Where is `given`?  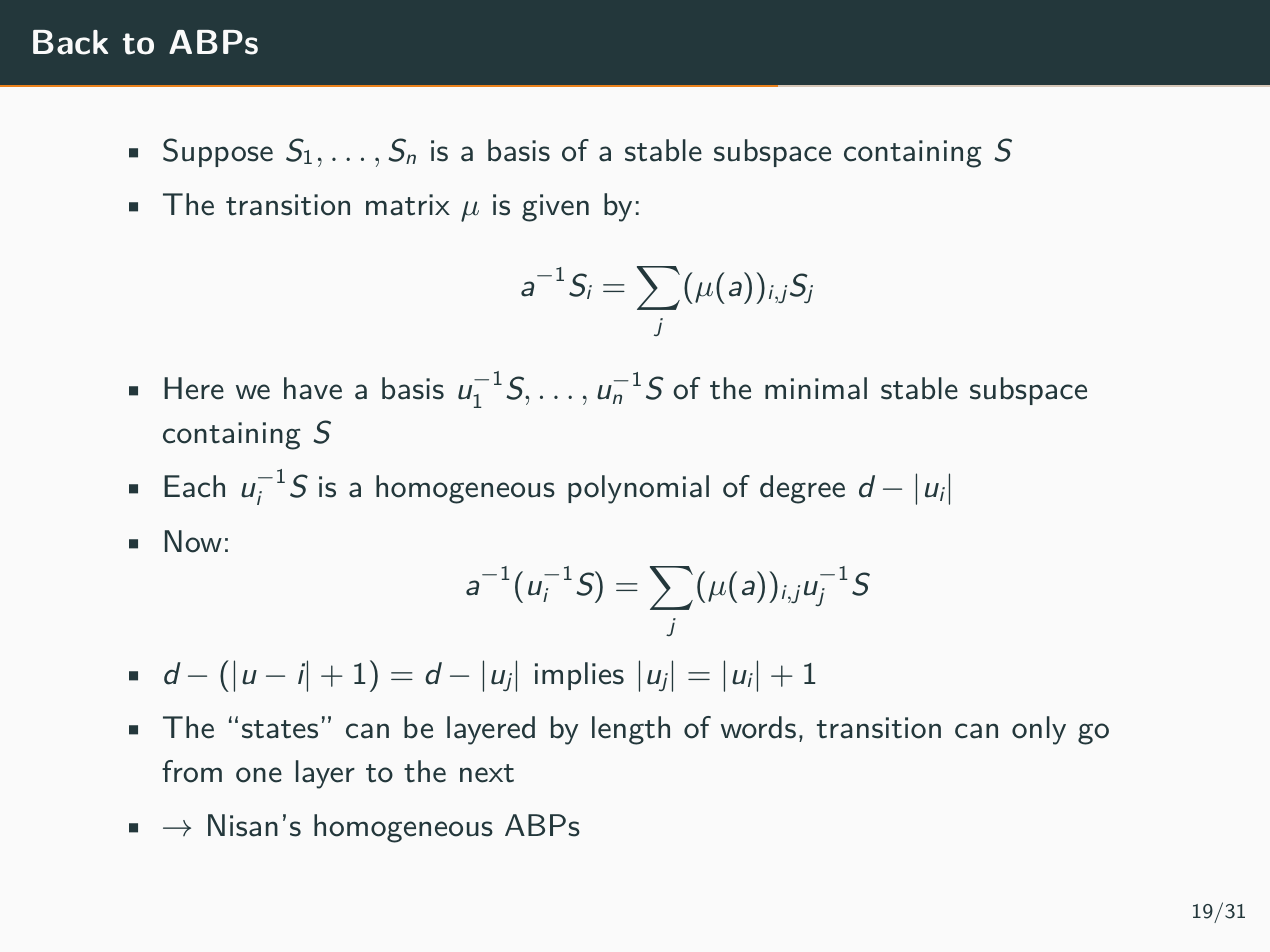
given is located at coordinates (555, 208).
